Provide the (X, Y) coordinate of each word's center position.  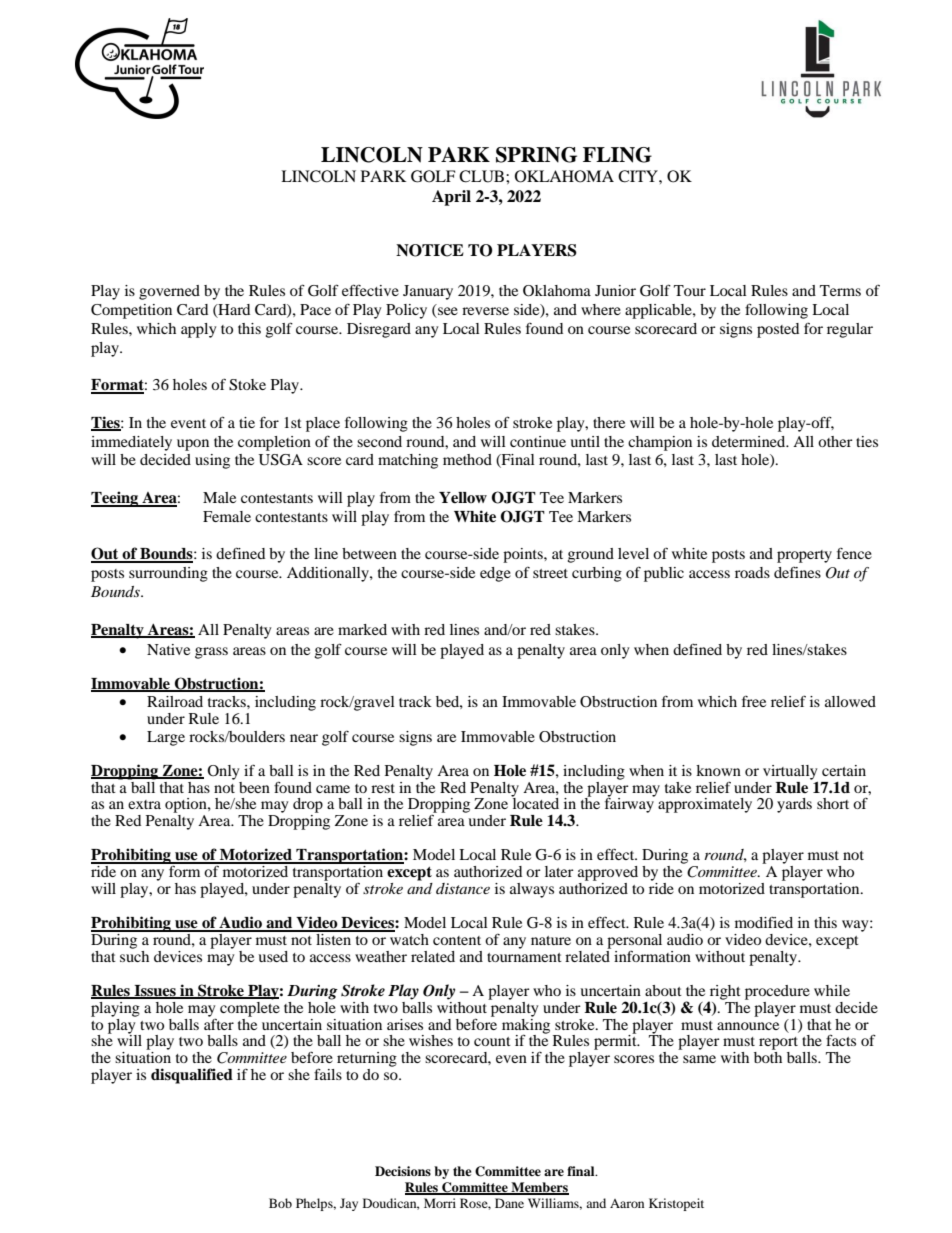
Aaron (627, 1203)
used (273, 956)
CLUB (483, 176)
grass (211, 653)
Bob (280, 1203)
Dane (509, 1203)
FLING (617, 155)
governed (169, 292)
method (467, 459)
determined (750, 441)
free (754, 701)
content (457, 940)
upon (193, 445)
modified (764, 922)
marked (362, 629)
